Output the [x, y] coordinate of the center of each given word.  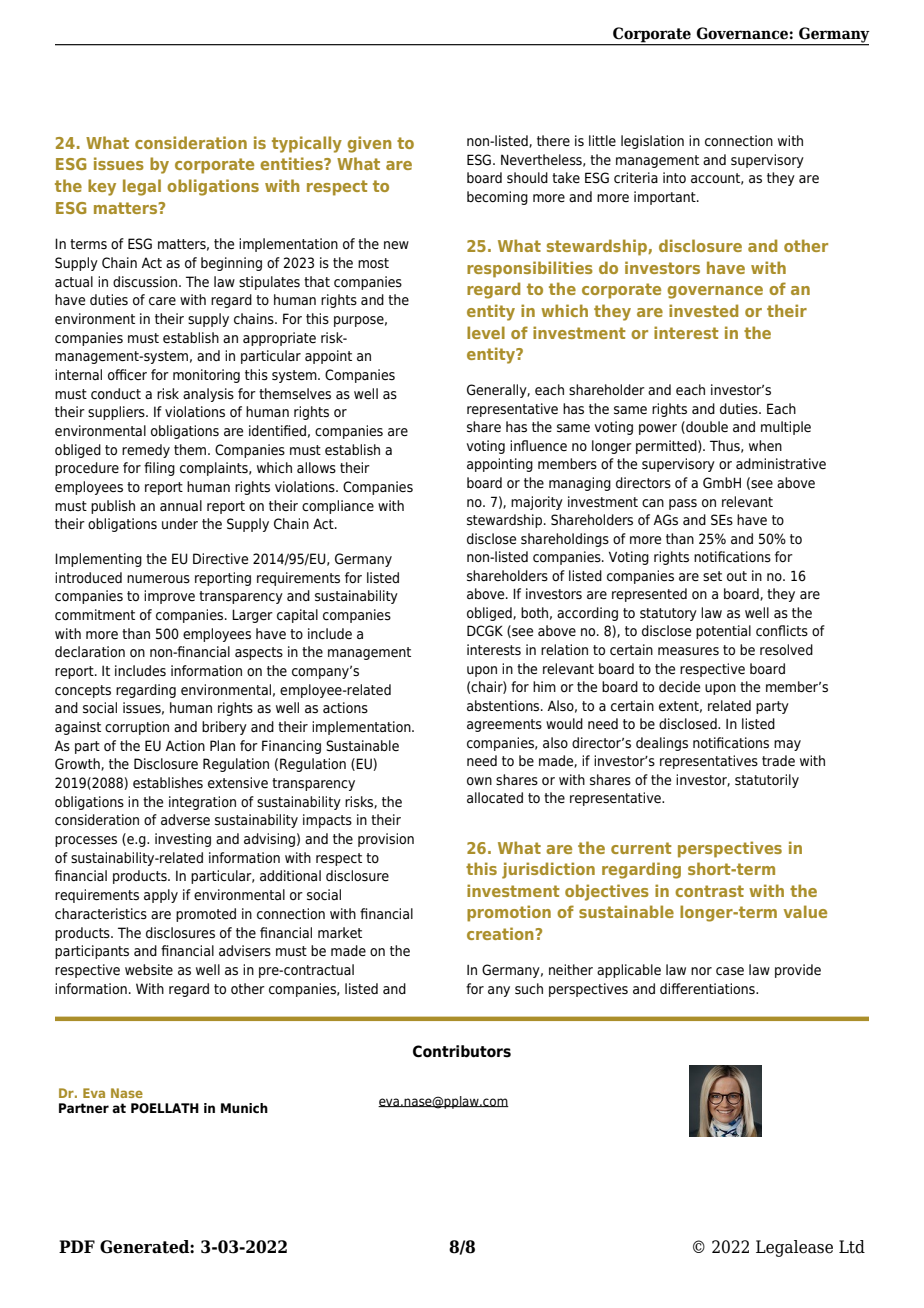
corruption [137, 728]
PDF [77, 1246]
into [674, 178]
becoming [497, 198]
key [102, 187]
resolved [786, 650]
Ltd [852, 1247]
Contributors [462, 1051]
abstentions [504, 706]
